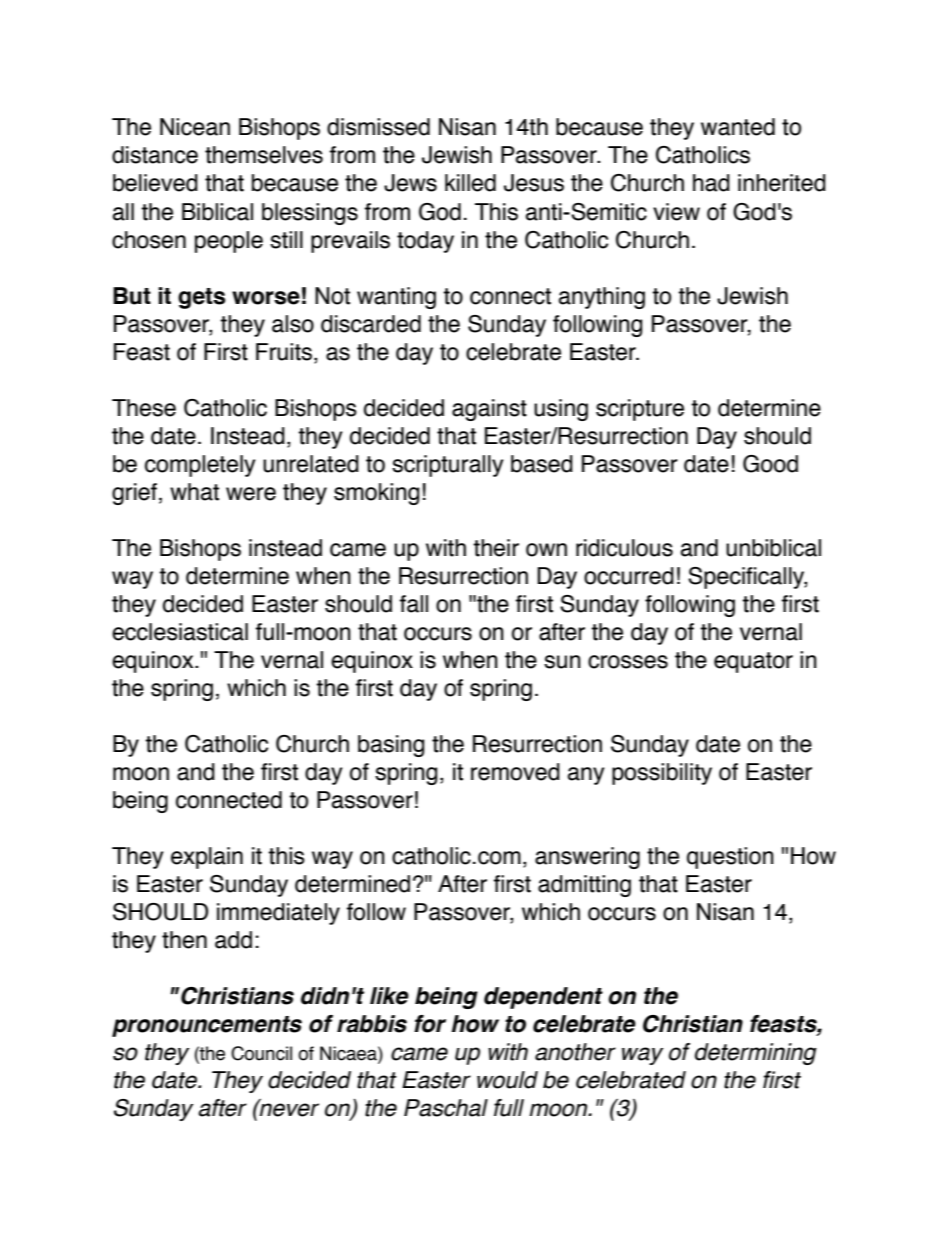 This screenshot has height=1233, width=952. I want to click on determining, so click(756, 1054).
